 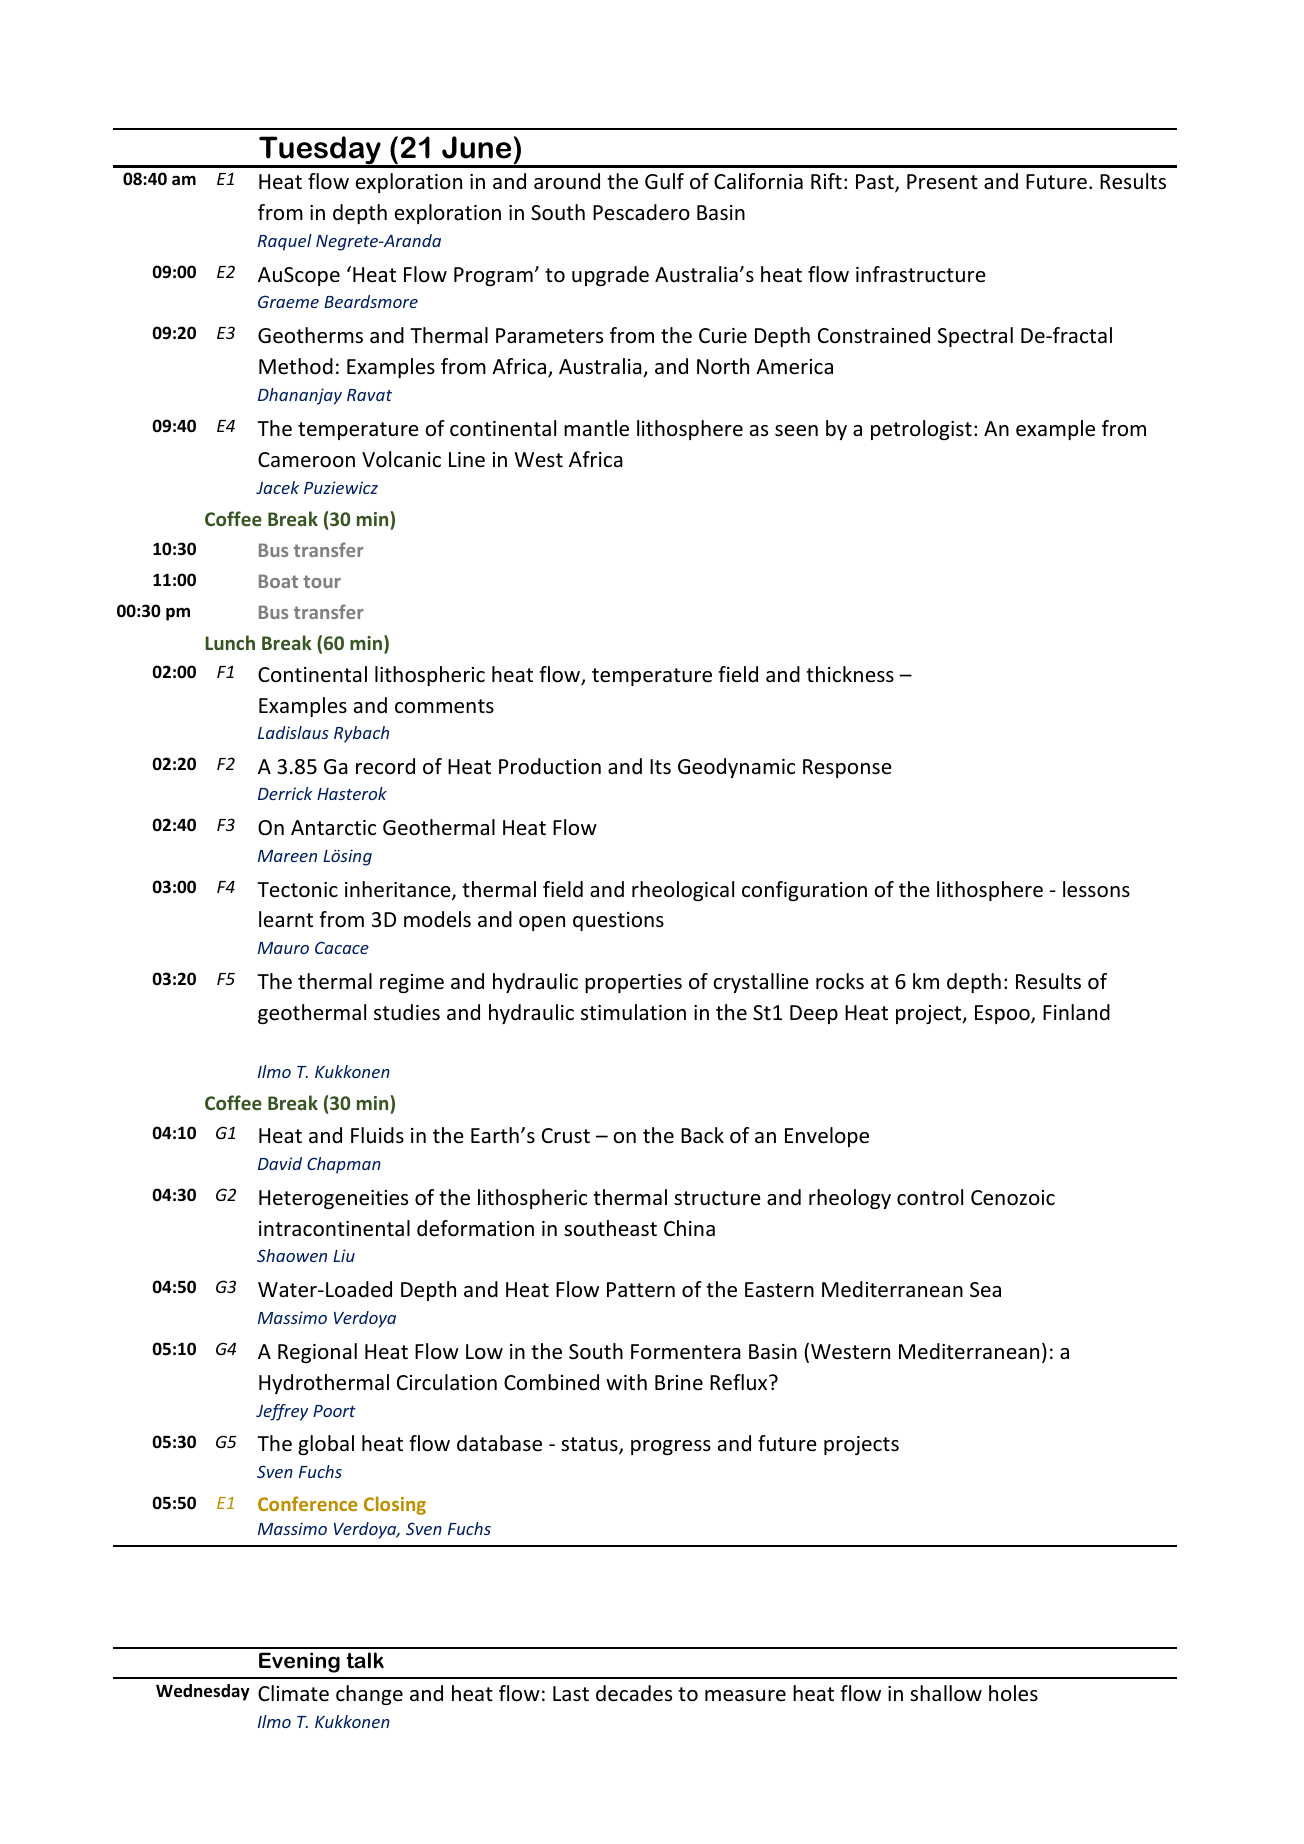 I want to click on Gulf, so click(x=664, y=181).
